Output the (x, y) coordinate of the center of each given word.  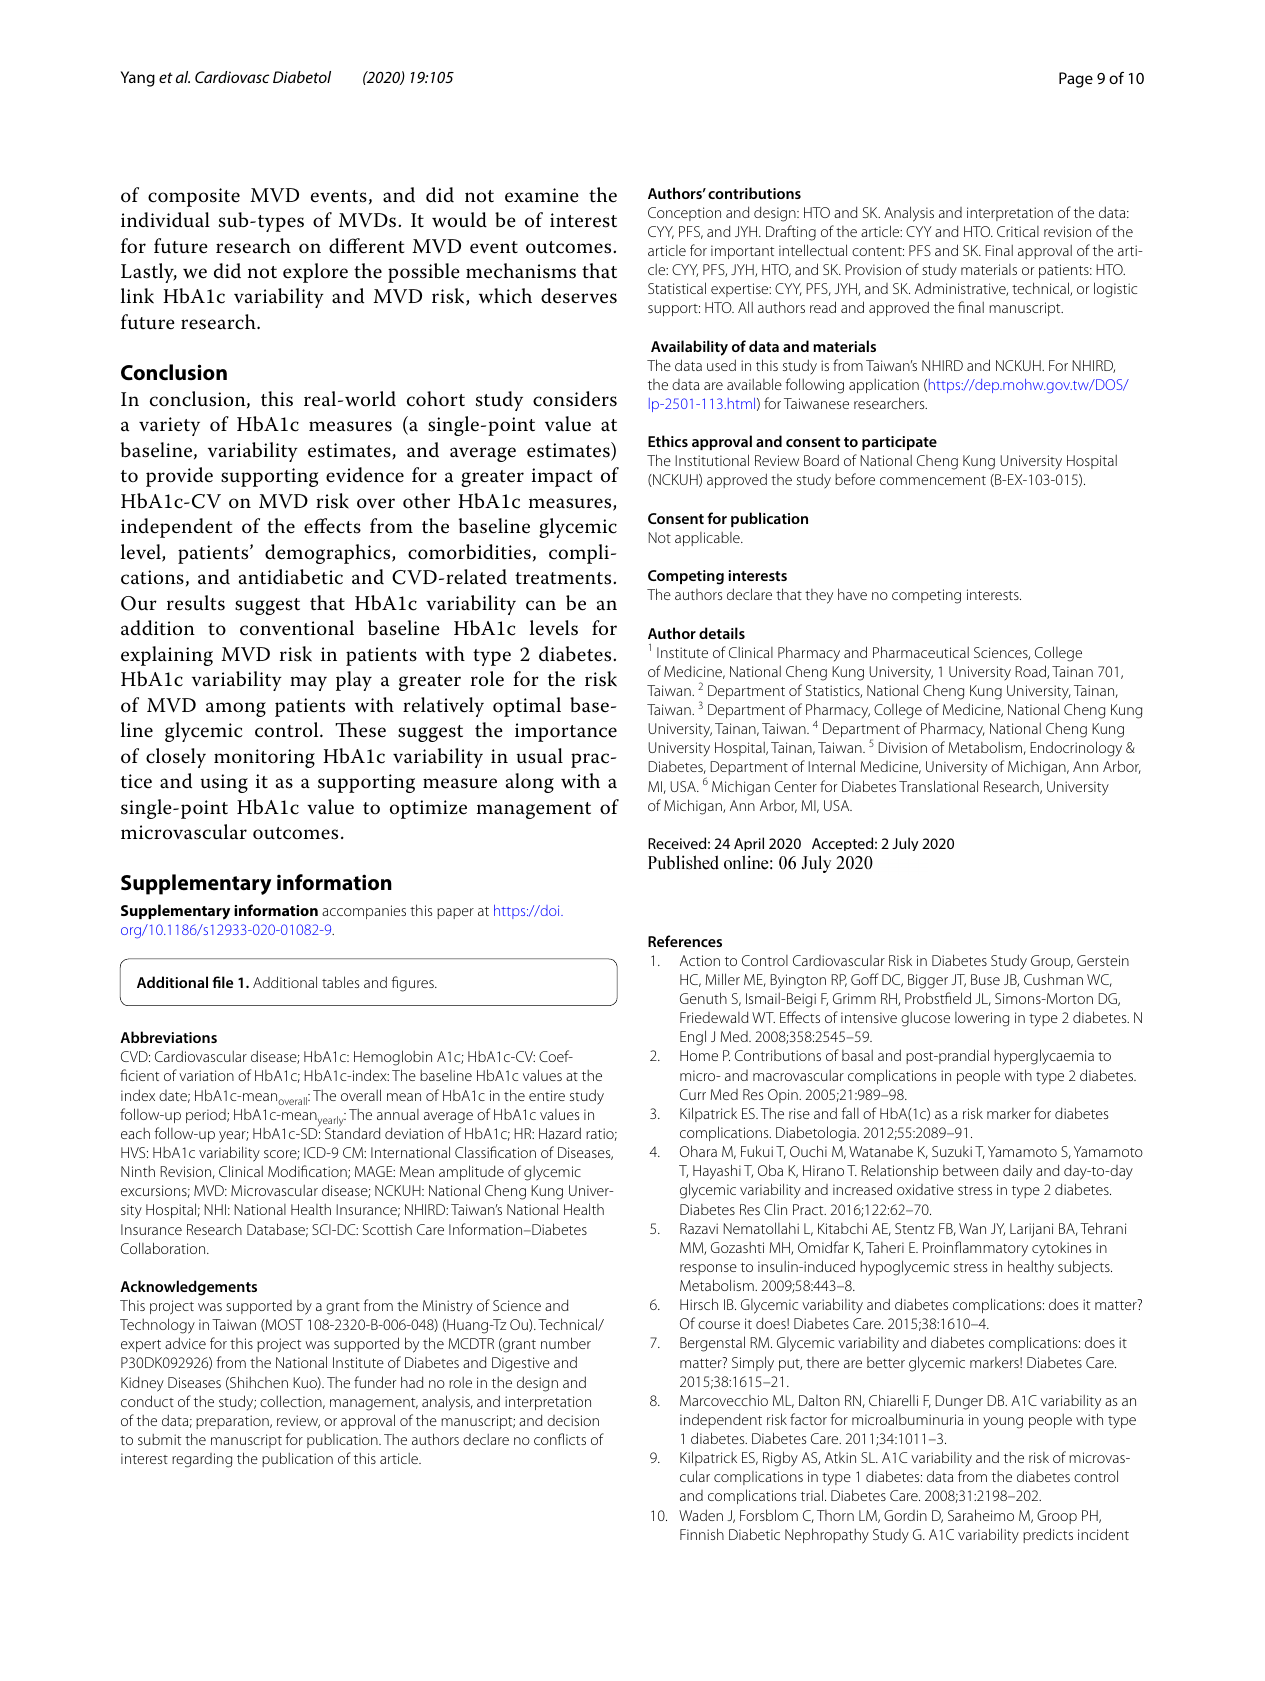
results (196, 603)
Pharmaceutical (921, 652)
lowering (982, 1019)
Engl (693, 1038)
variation (206, 1075)
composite (194, 197)
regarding (202, 1460)
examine (542, 195)
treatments (563, 578)
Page (1076, 80)
